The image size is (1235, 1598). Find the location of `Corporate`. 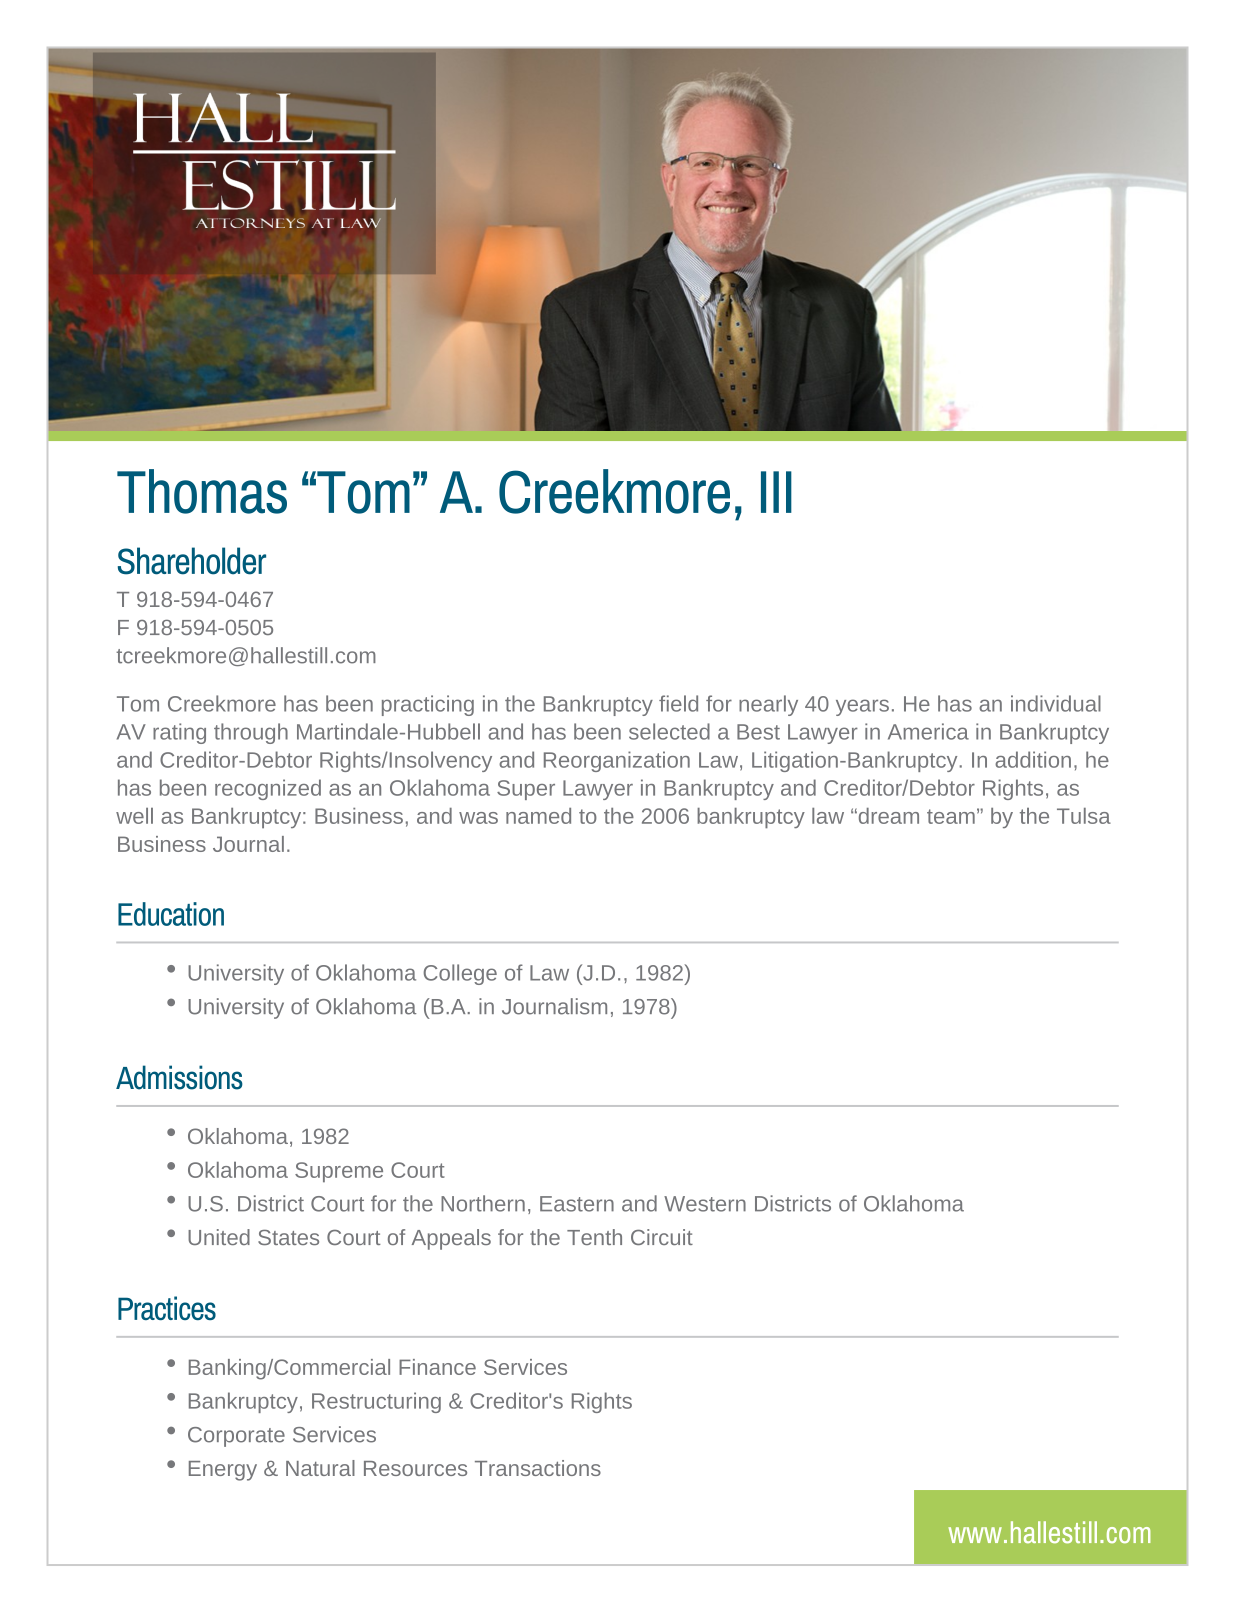

Corporate is located at coordinates (236, 1437).
